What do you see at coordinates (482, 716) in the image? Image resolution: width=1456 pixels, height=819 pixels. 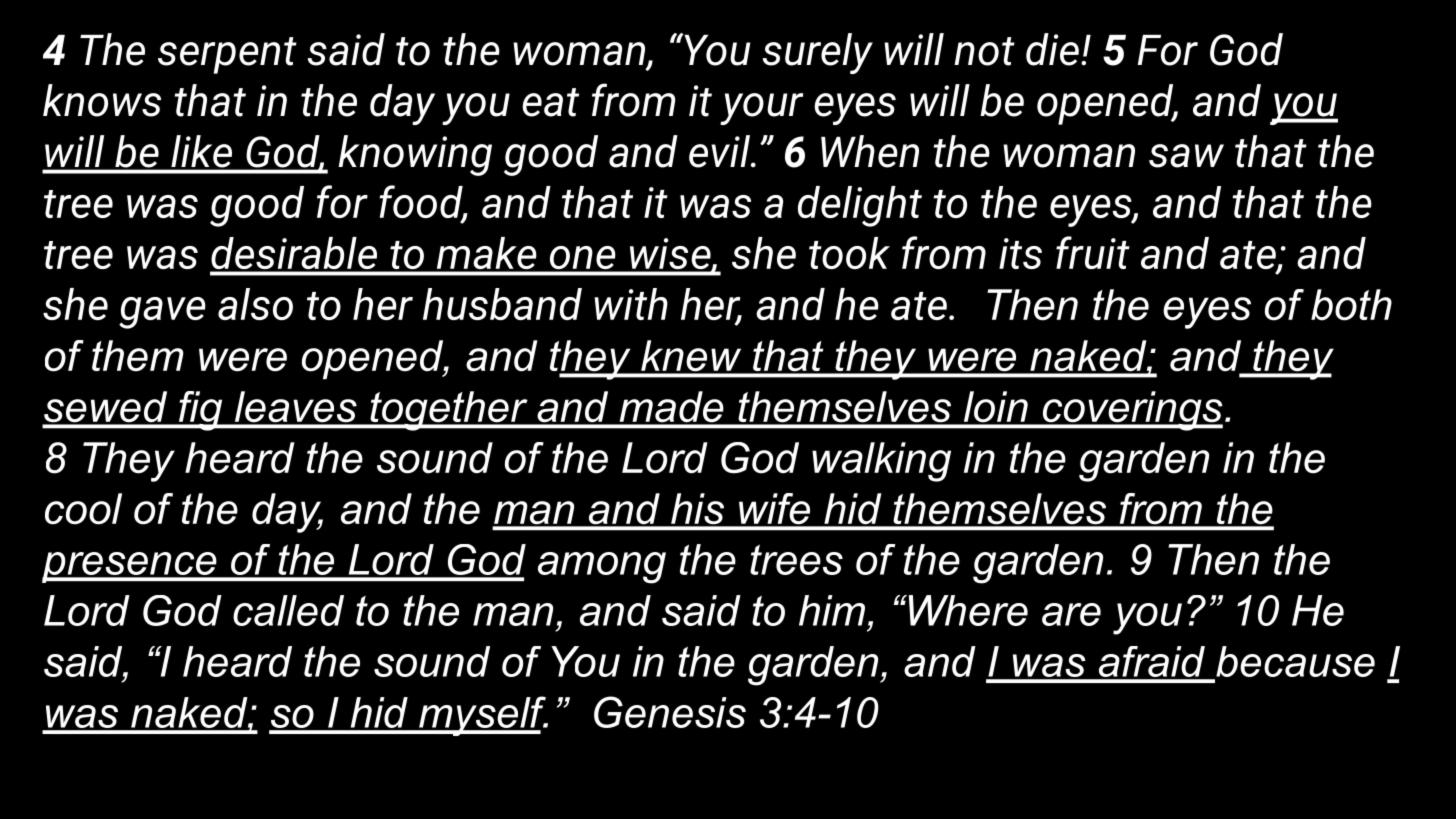 I see `myself` at bounding box center [482, 716].
